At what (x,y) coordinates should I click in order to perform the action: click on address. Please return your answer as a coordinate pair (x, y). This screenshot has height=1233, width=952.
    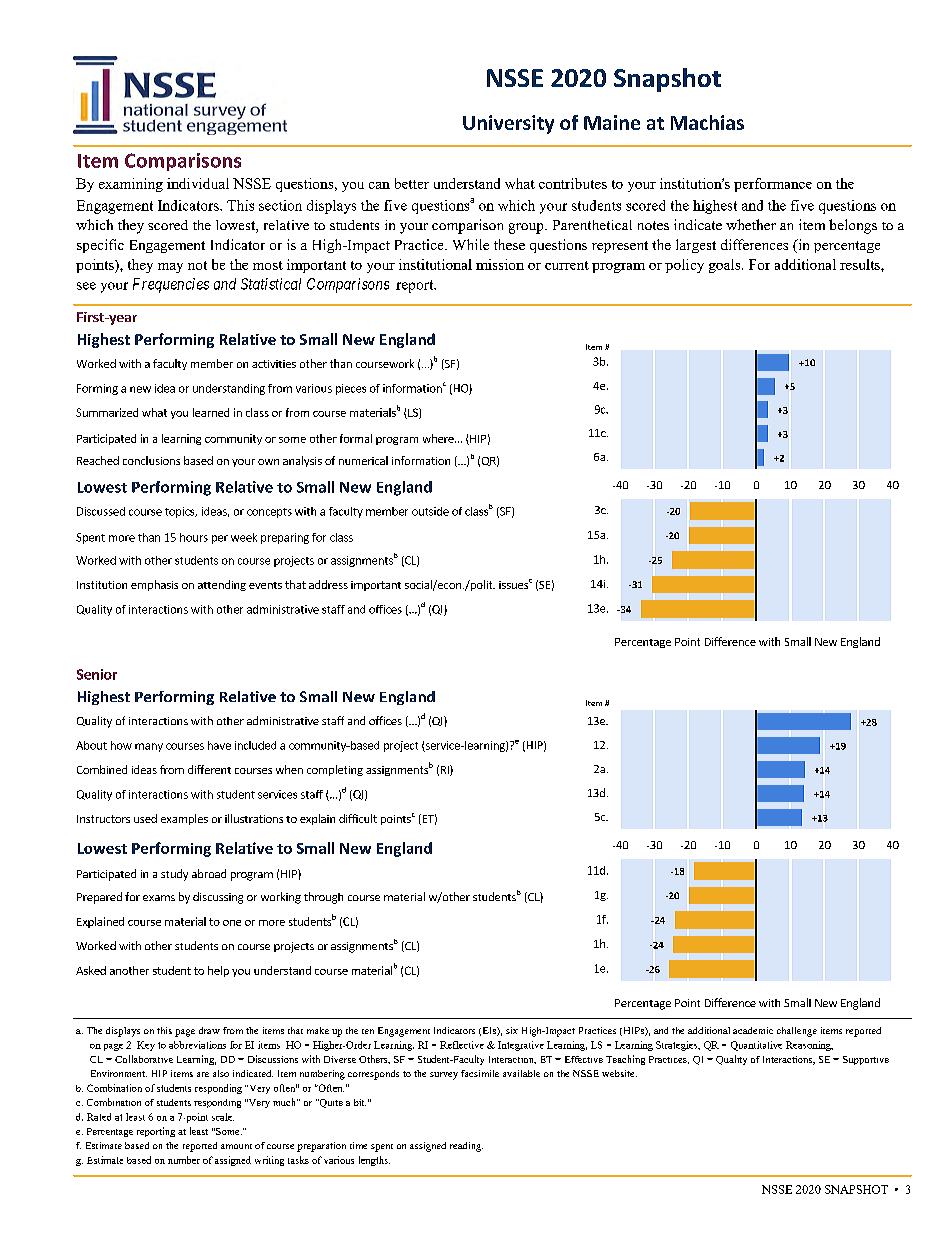
    Looking at the image, I should click on (328, 584).
